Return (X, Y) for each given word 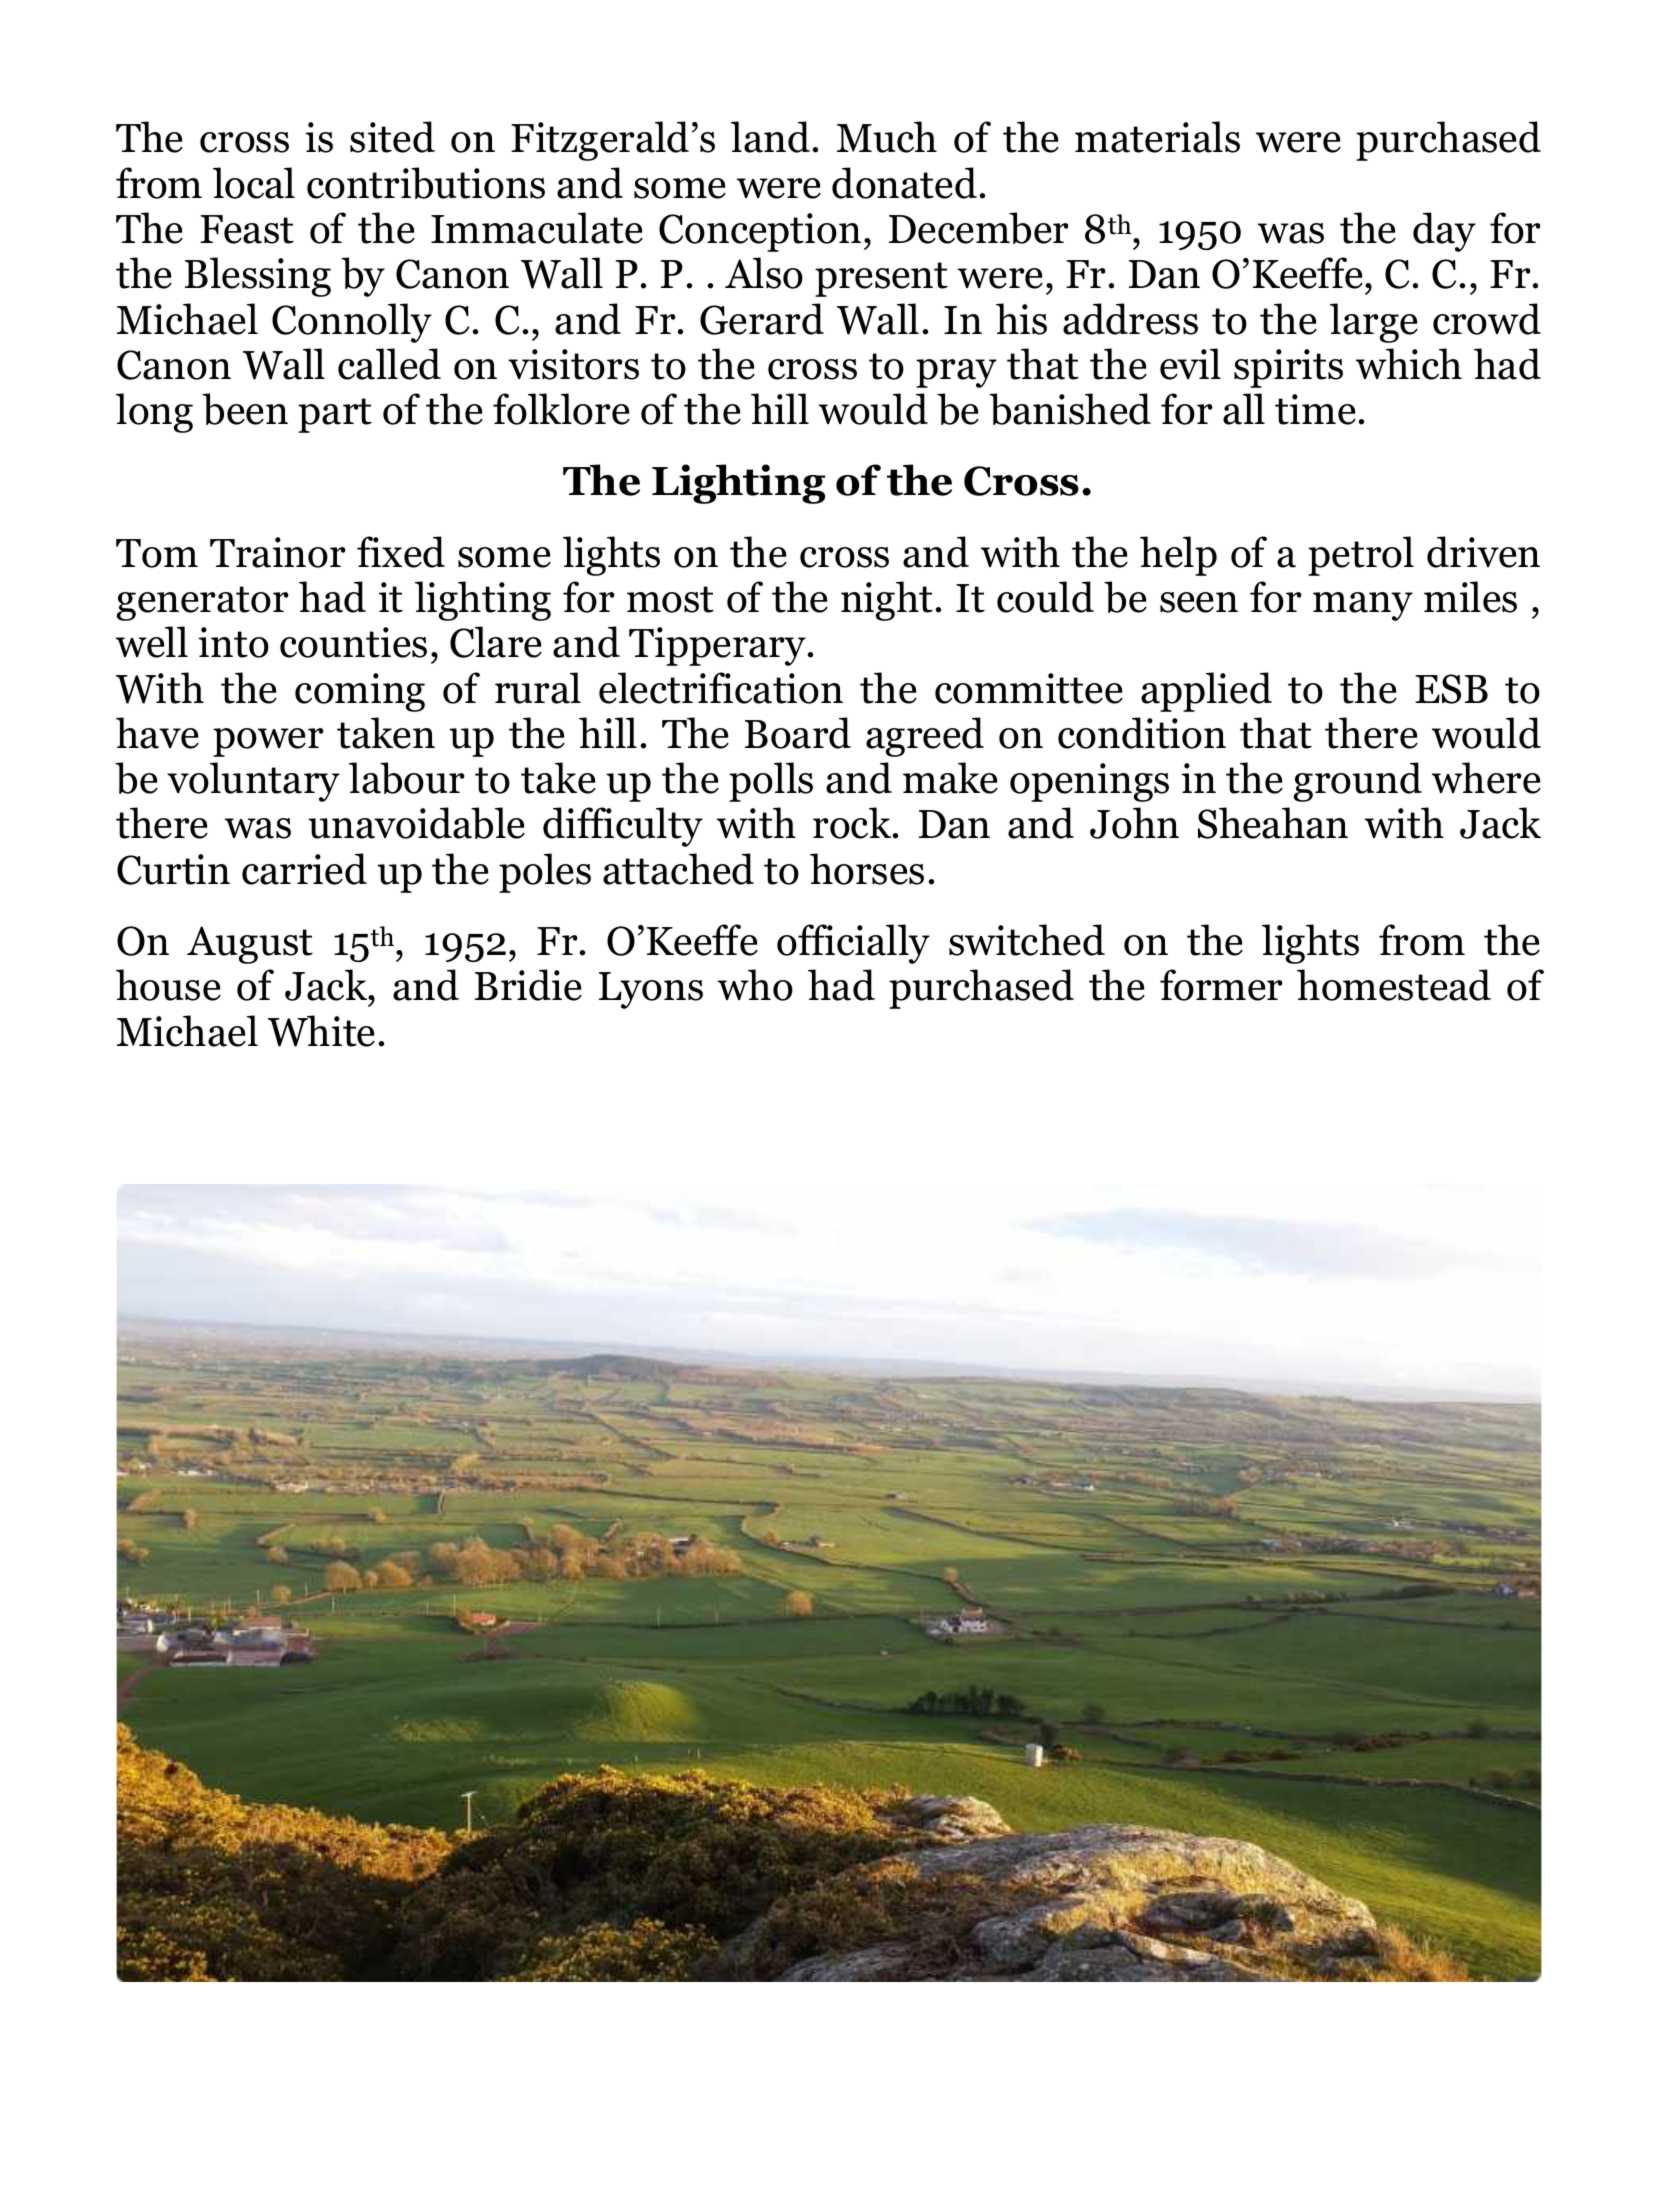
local (254, 183)
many (1363, 606)
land (770, 137)
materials (1157, 137)
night (887, 601)
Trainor (278, 552)
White (321, 1031)
